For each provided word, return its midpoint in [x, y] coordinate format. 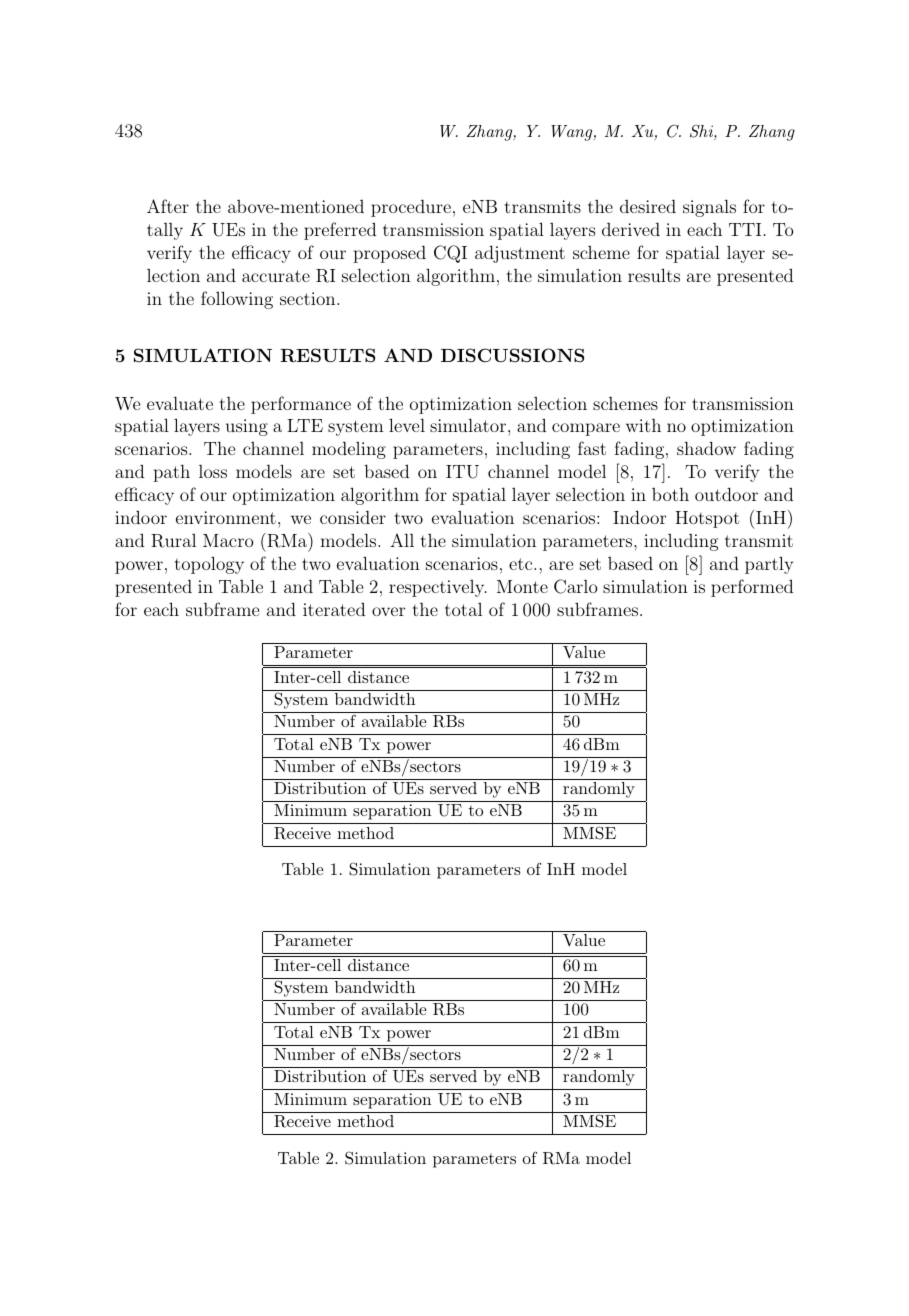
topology [209, 565]
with [643, 425]
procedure [411, 208]
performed [752, 588]
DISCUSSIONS [512, 355]
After [168, 206]
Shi [702, 132]
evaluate [180, 403]
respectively [438, 588]
